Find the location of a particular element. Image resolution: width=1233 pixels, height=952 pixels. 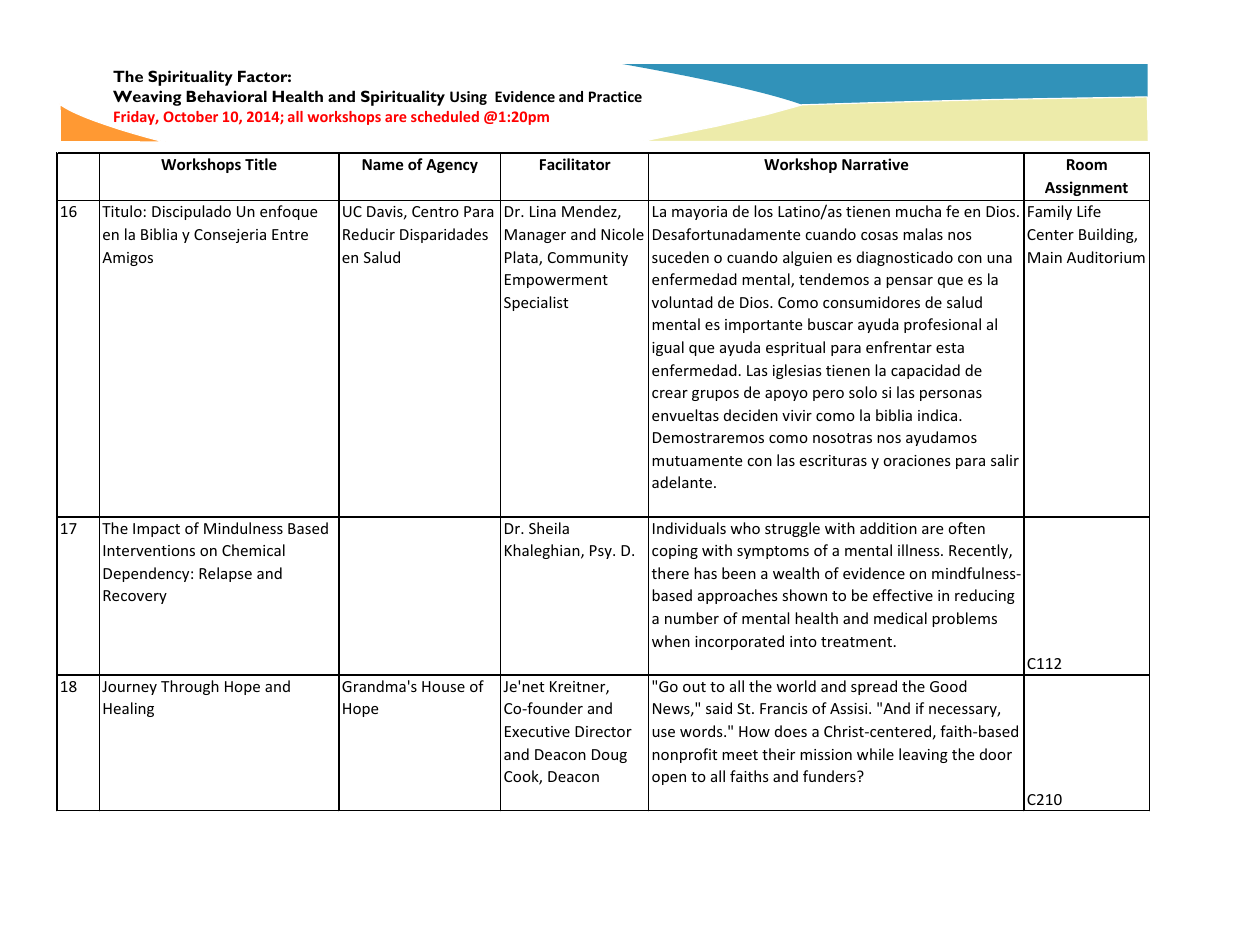

Practice is located at coordinates (615, 96).
